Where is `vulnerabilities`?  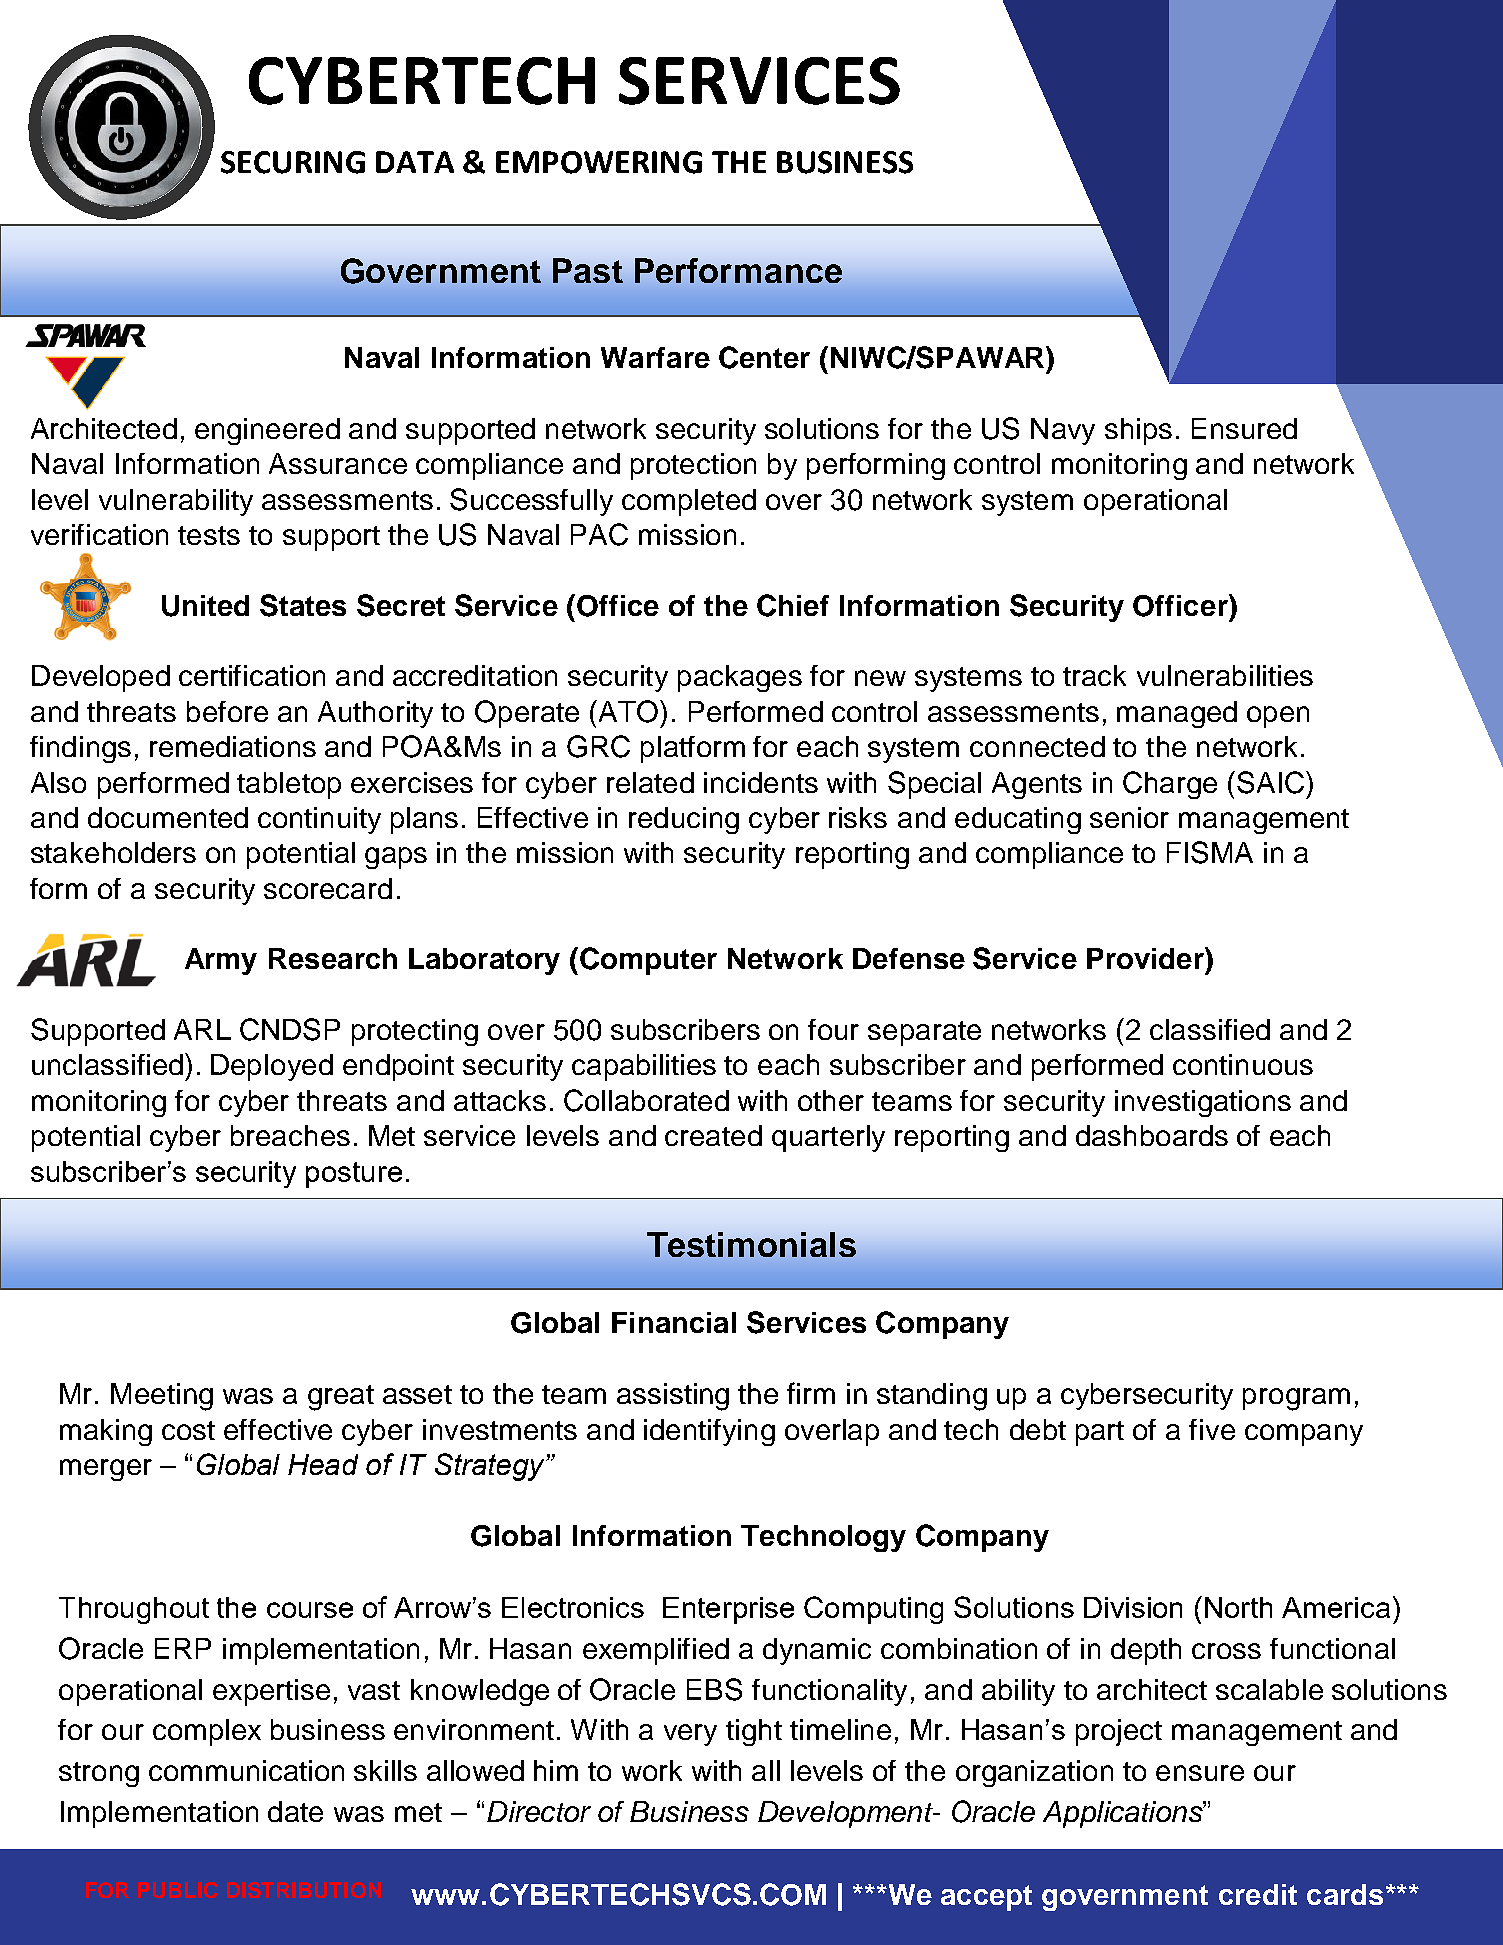 vulnerabilities is located at coordinates (1225, 675).
